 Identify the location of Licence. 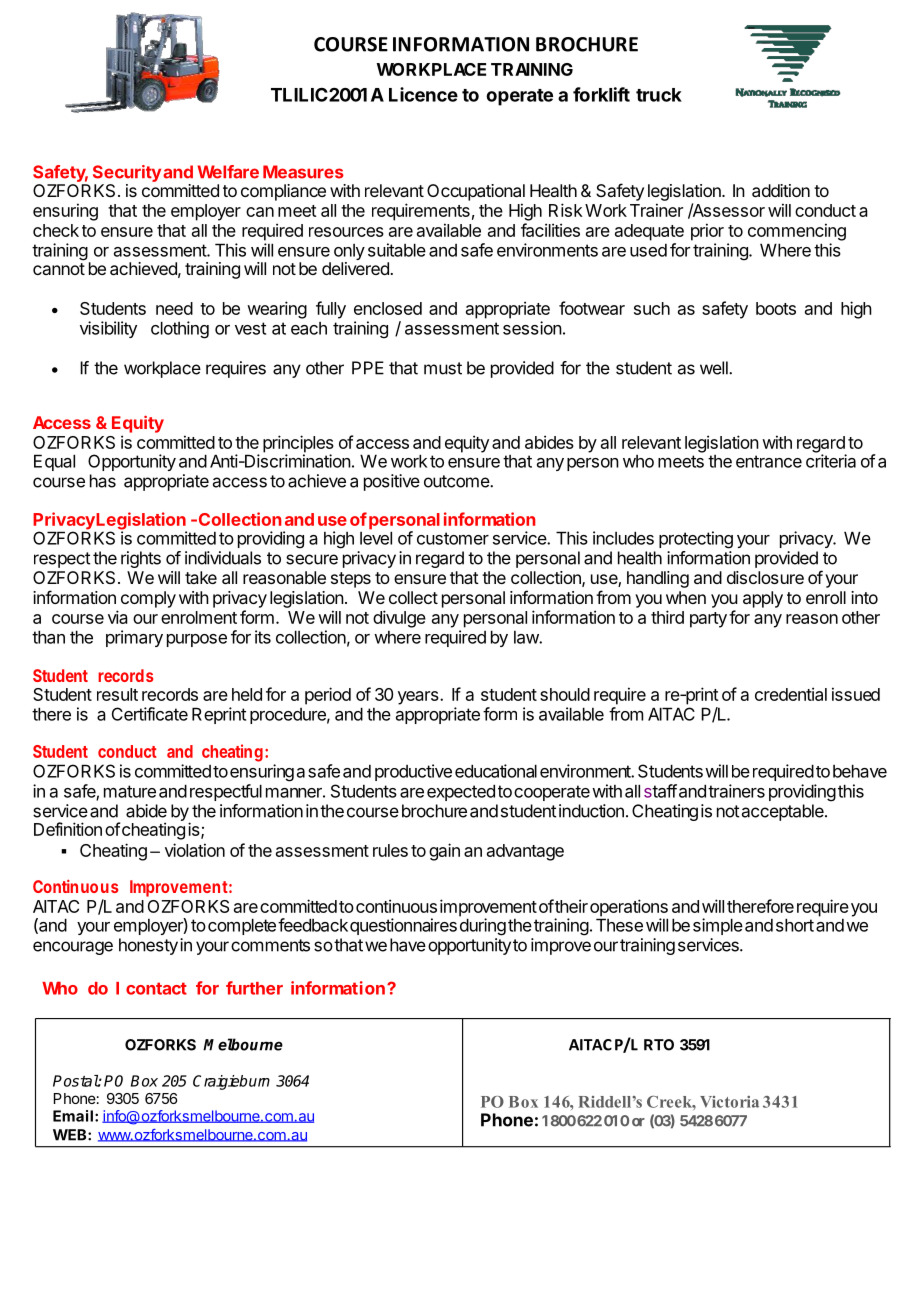
(423, 94).
